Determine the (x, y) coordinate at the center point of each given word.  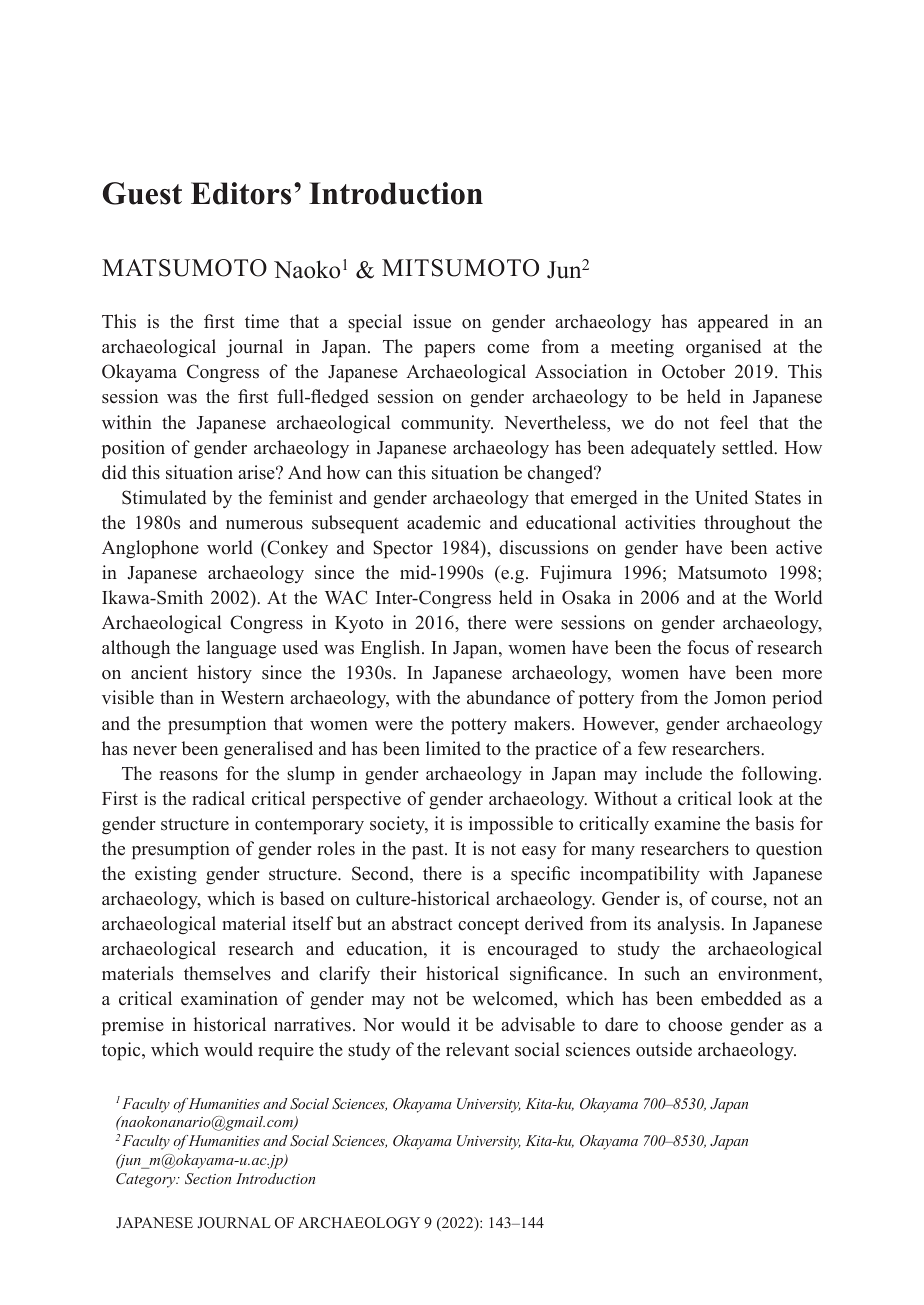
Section (208, 1179)
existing (166, 875)
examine (687, 823)
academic (444, 522)
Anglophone (150, 549)
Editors (241, 193)
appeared (733, 323)
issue (432, 321)
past (429, 852)
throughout (747, 524)
